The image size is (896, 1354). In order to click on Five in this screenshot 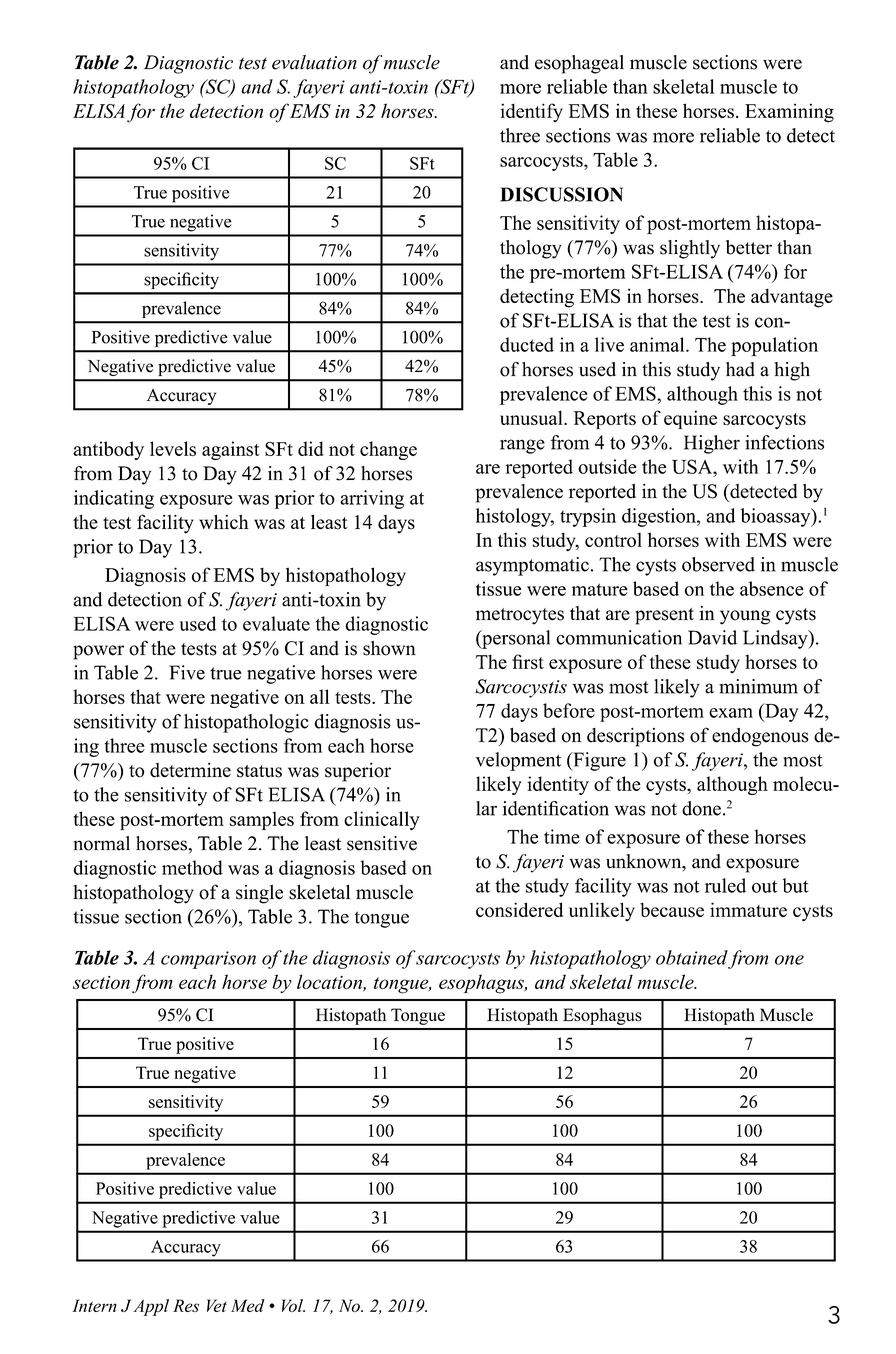, I will do `click(187, 672)`.
